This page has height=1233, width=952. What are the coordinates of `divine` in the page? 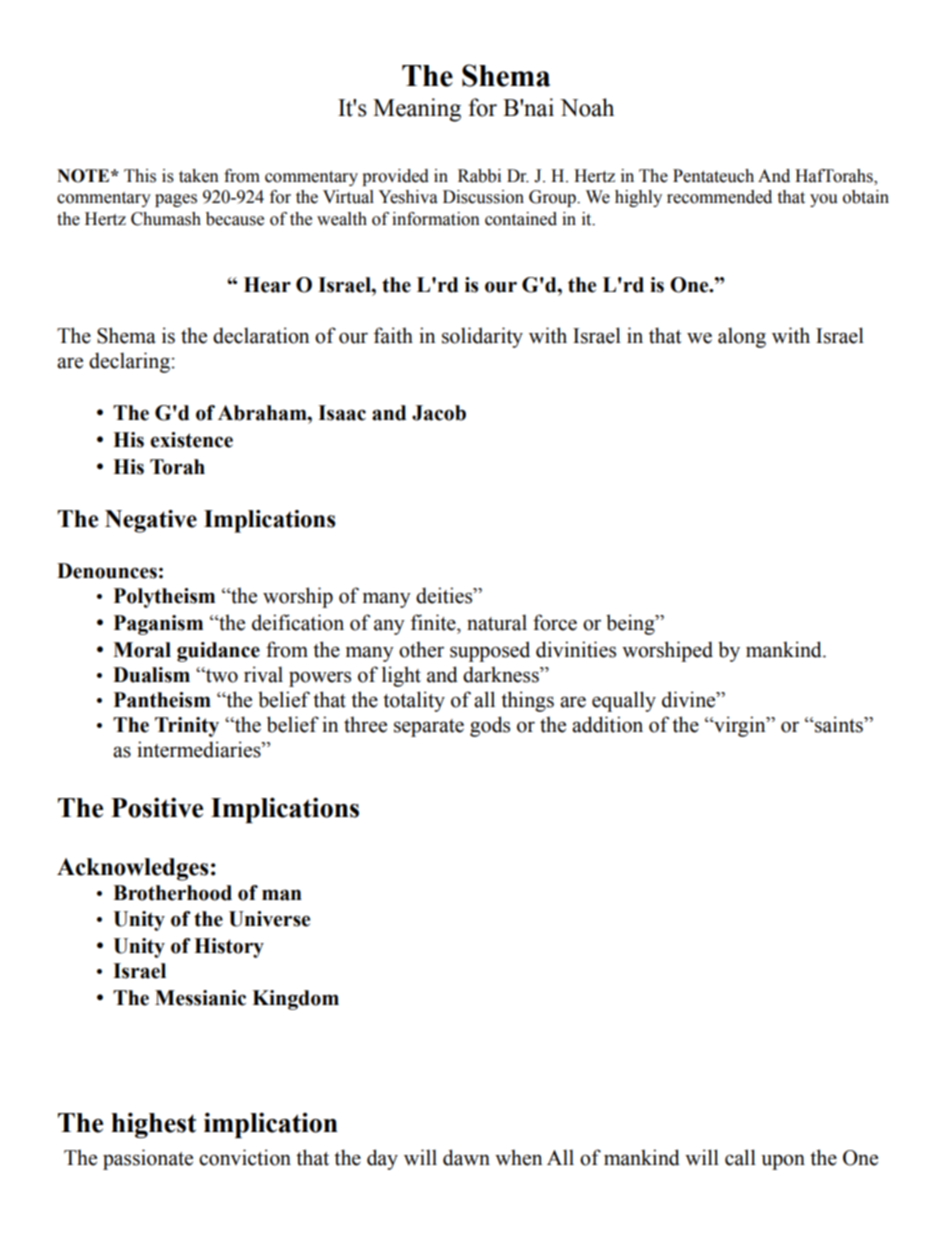 It's located at (690, 699).
